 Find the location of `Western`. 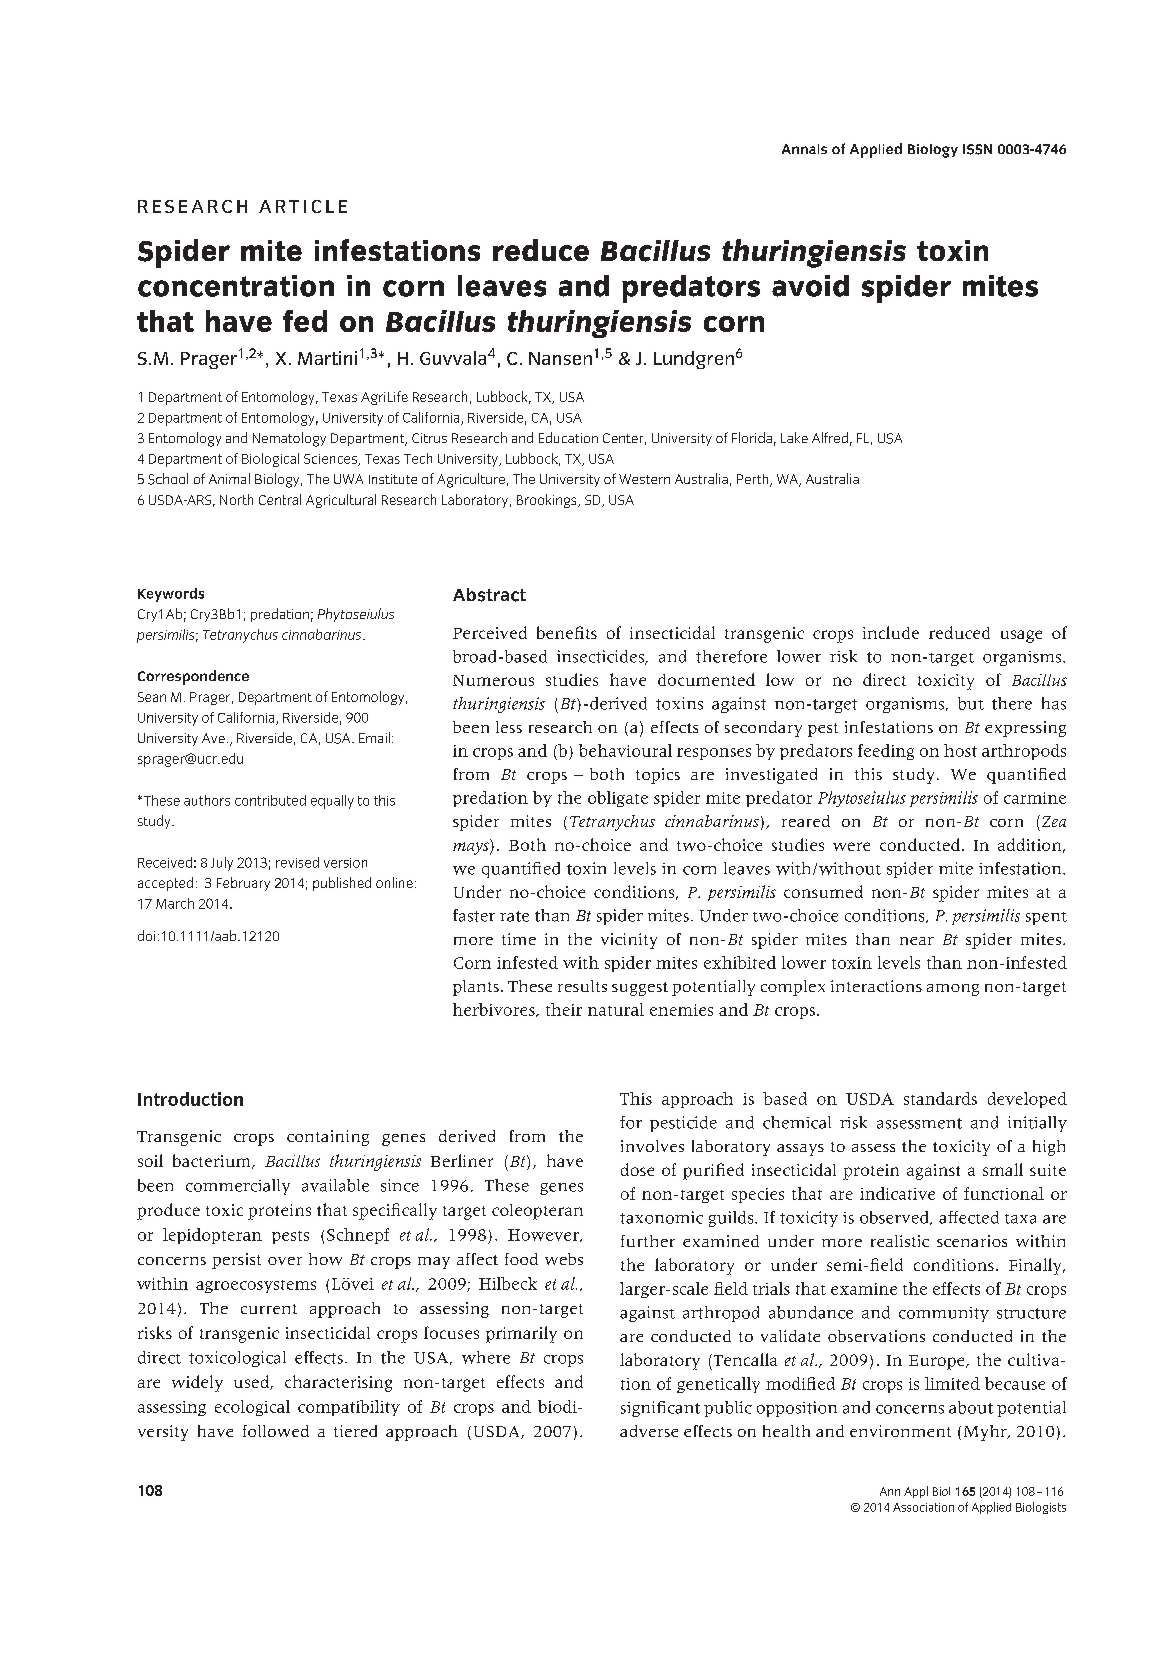

Western is located at coordinates (644, 479).
